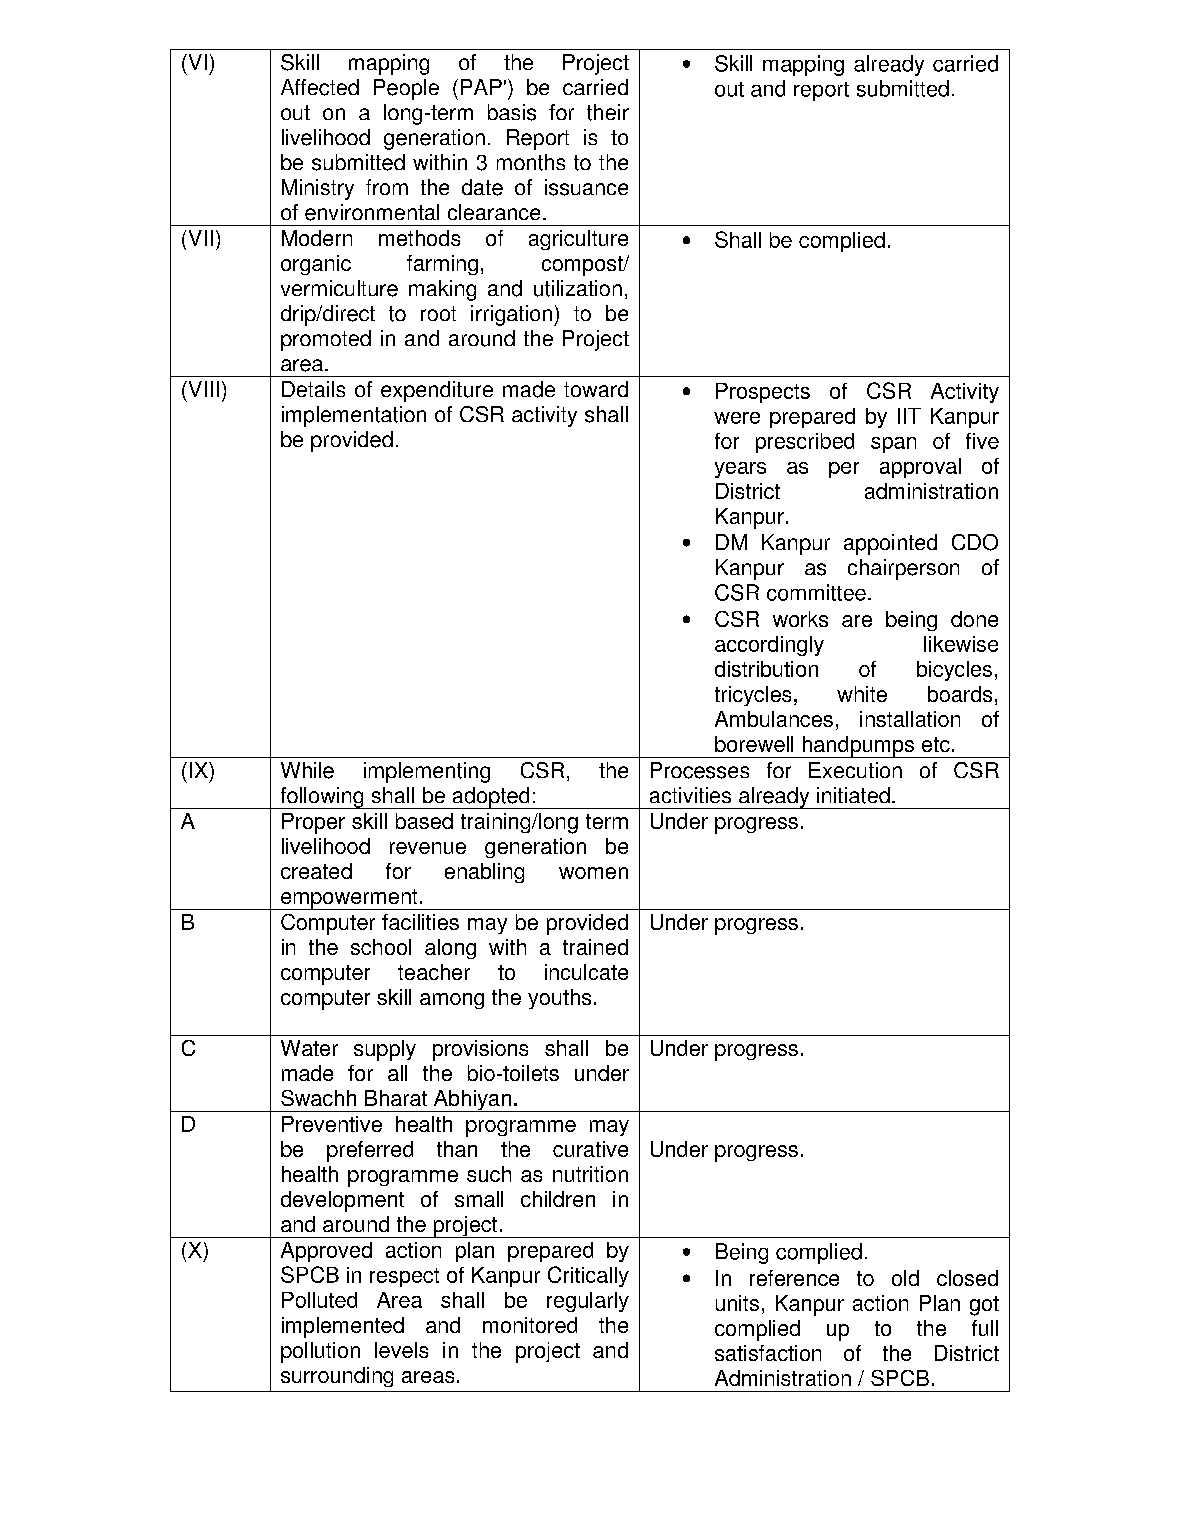 Image resolution: width=1181 pixels, height=1528 pixels. I want to click on While, so click(307, 770).
